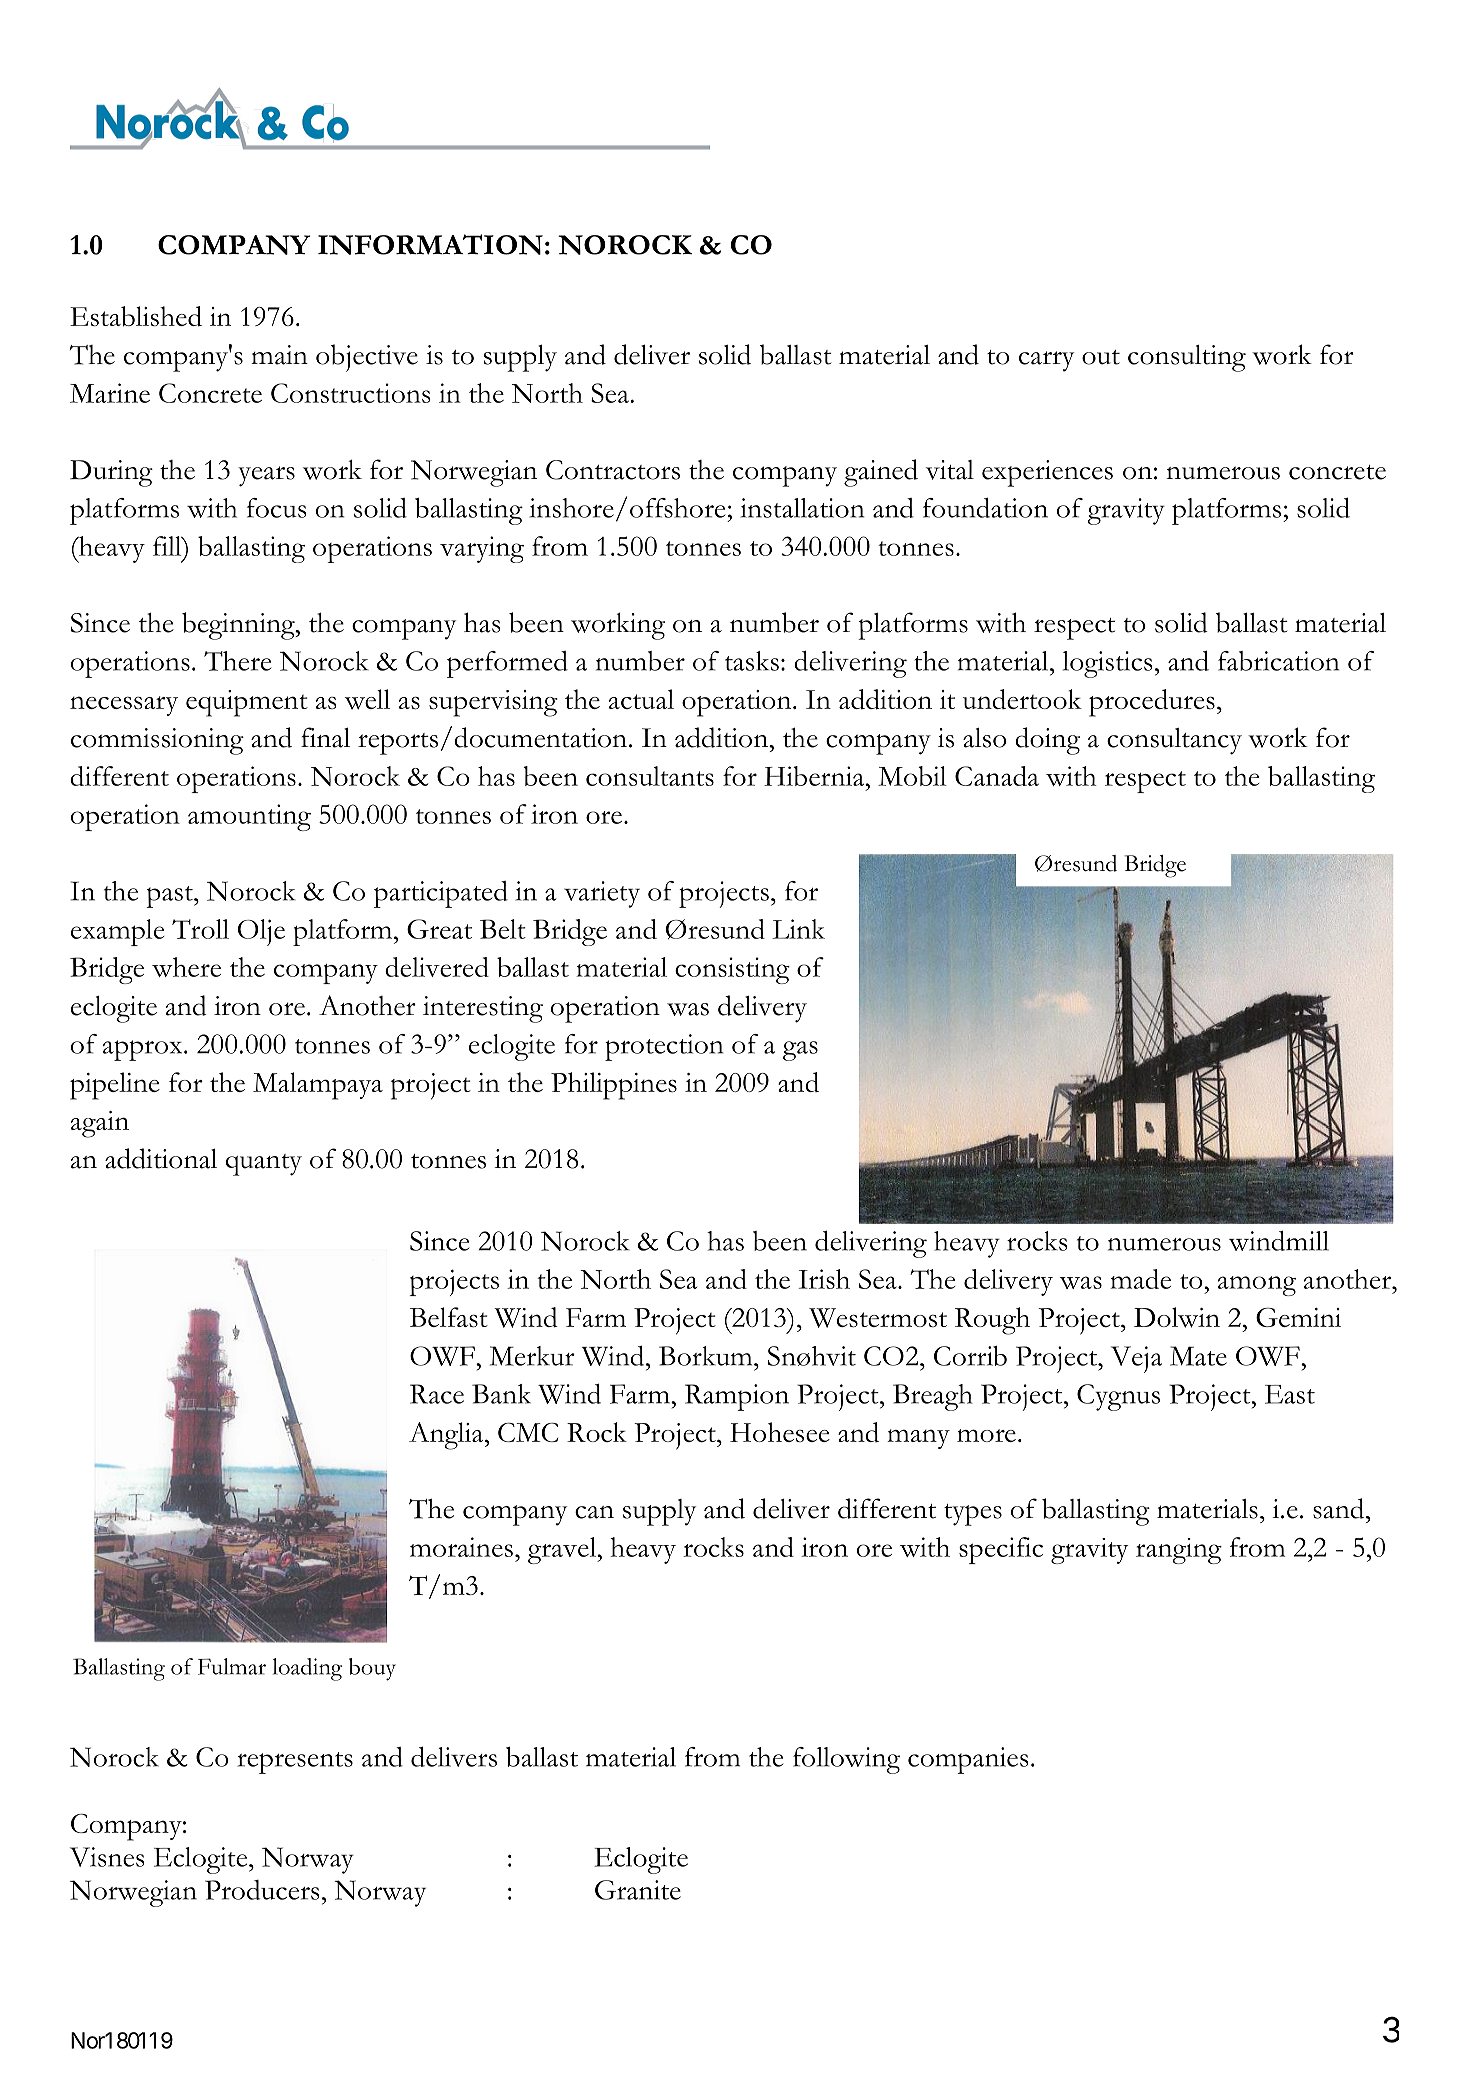 This screenshot has height=2076, width=1468. Describe the element at coordinates (449, 1317) in the screenshot. I see `Belfast` at that location.
